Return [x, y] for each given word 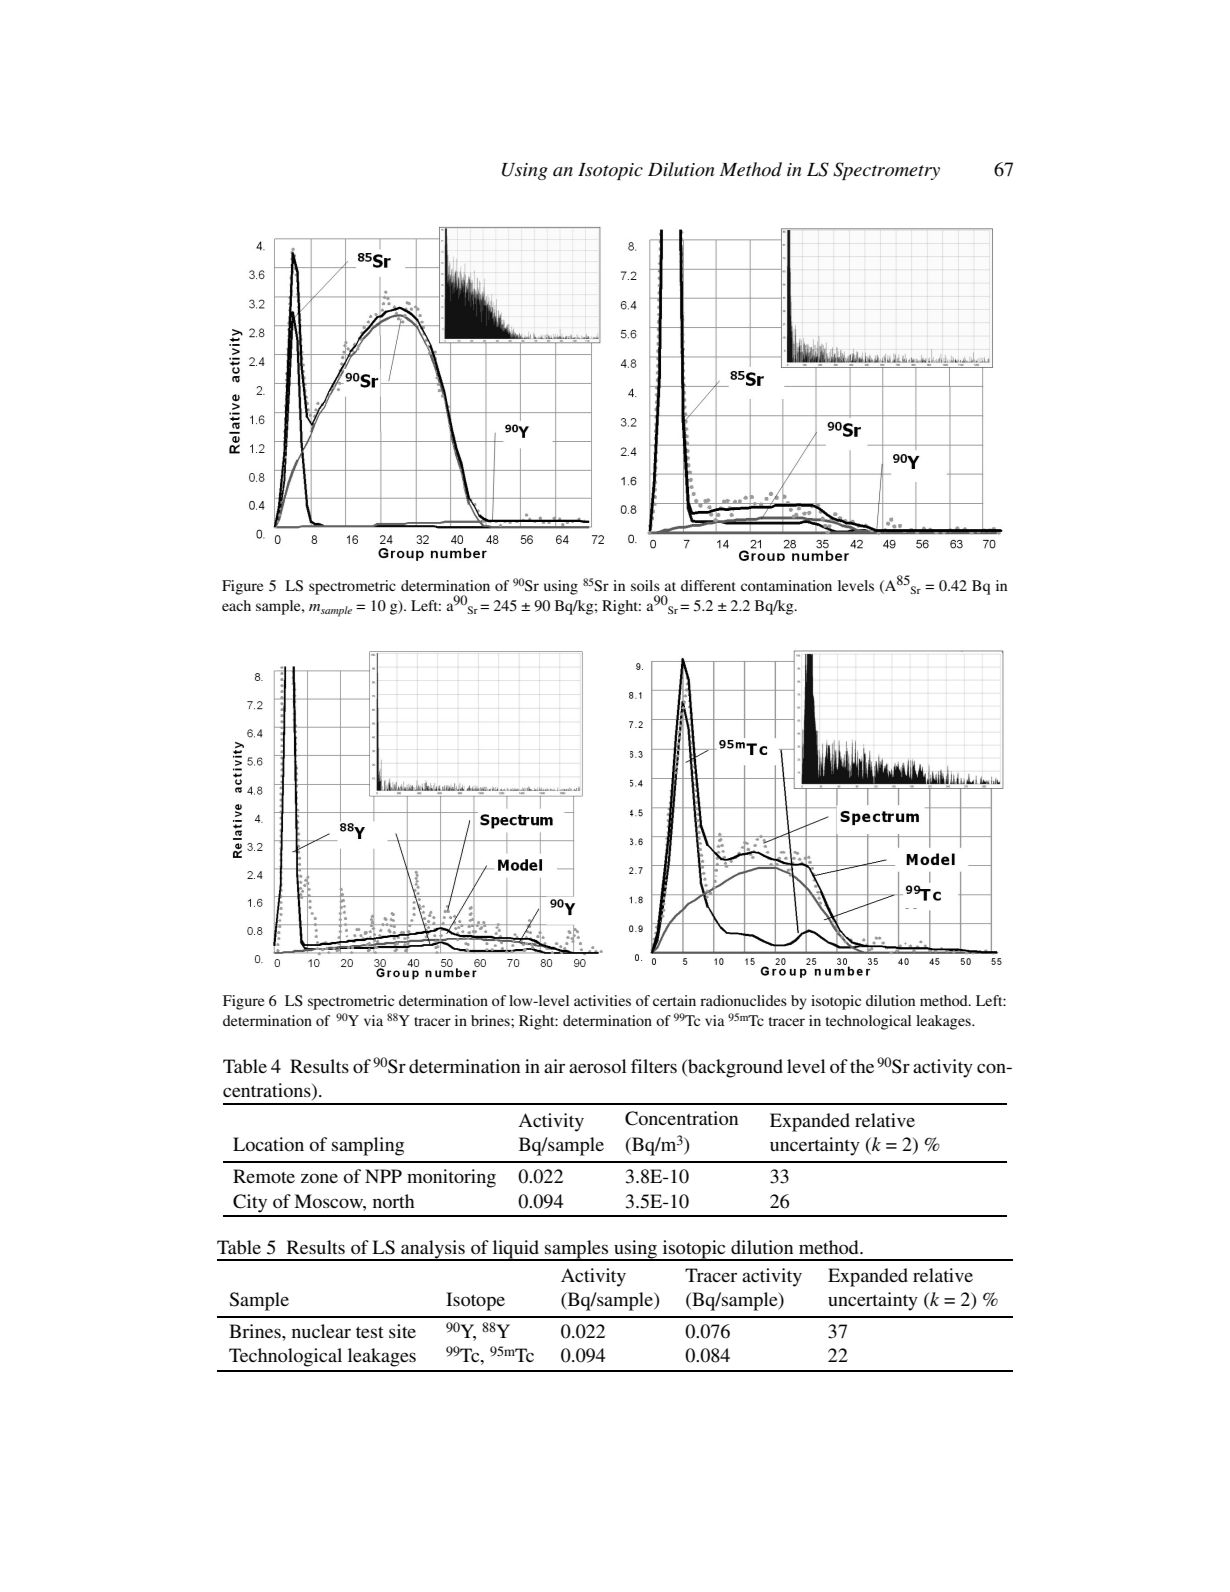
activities [602, 1000]
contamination [786, 585]
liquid [516, 1250]
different [708, 585]
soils [645, 585]
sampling [368, 1146]
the [862, 1066]
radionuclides [743, 1000]
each [236, 605]
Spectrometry [886, 171]
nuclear [321, 1331]
